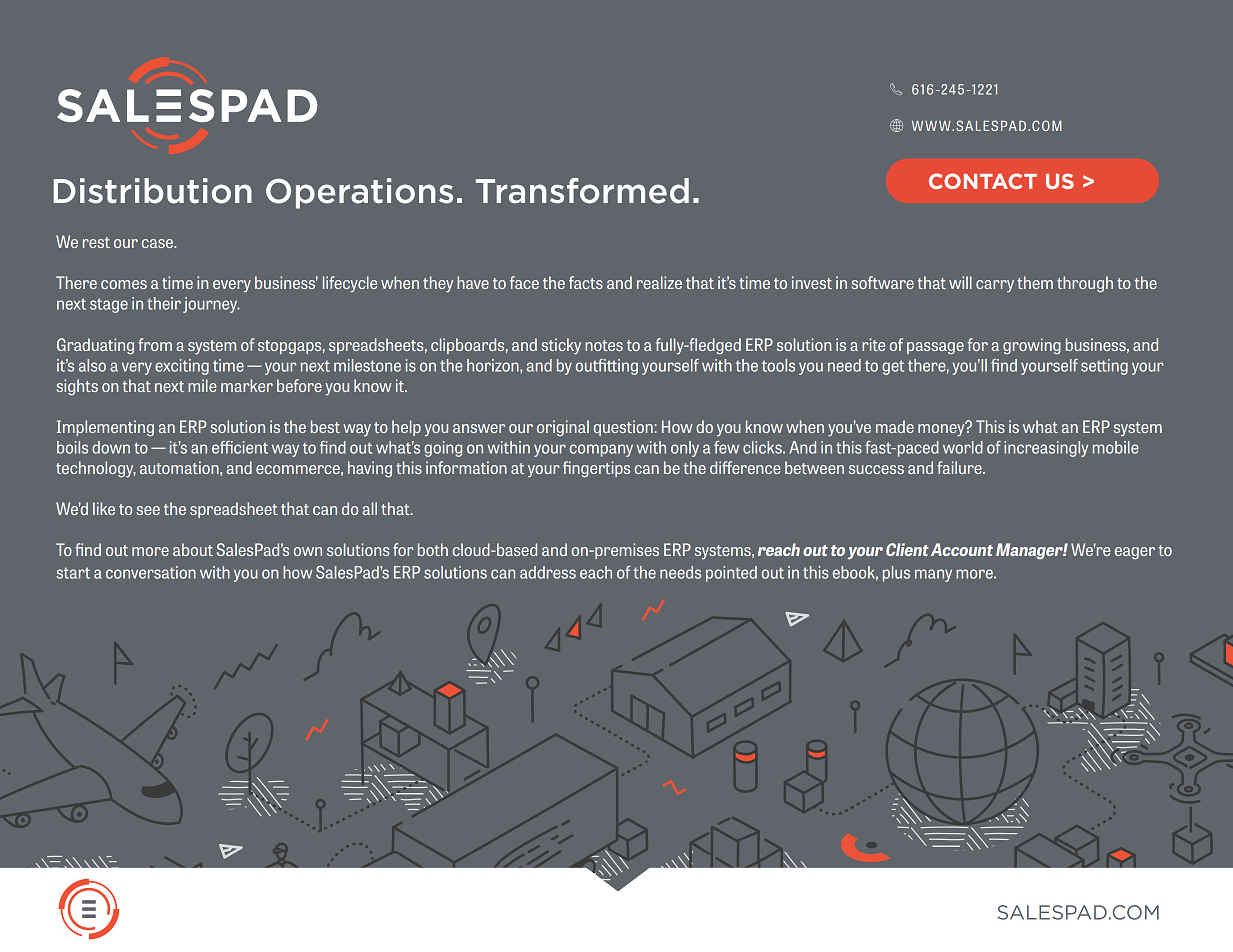 This screenshot has width=1233, height=952. I want to click on CONTACT, so click(983, 181).
